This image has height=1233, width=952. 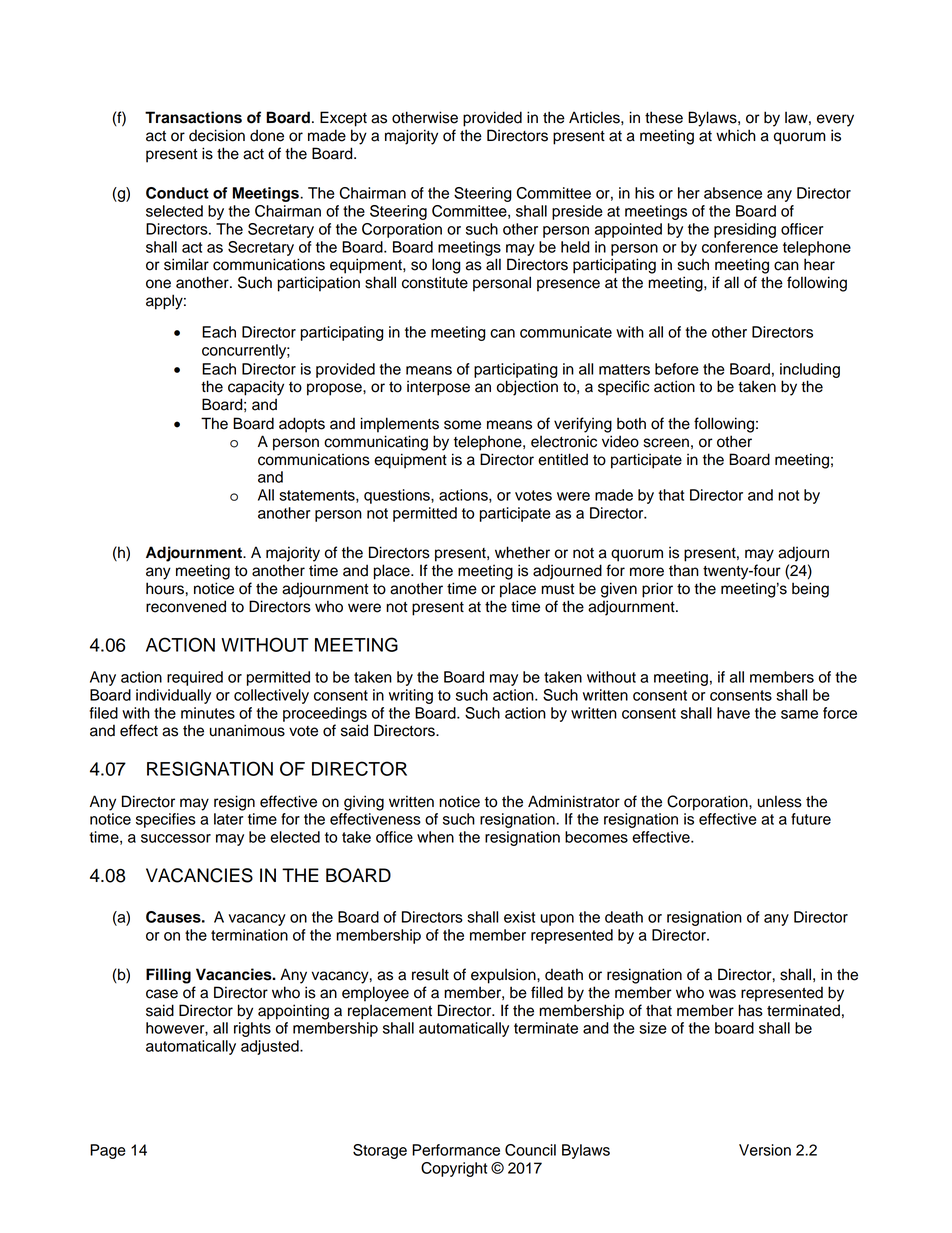 What do you see at coordinates (411, 696) in the image?
I see `writing` at bounding box center [411, 696].
